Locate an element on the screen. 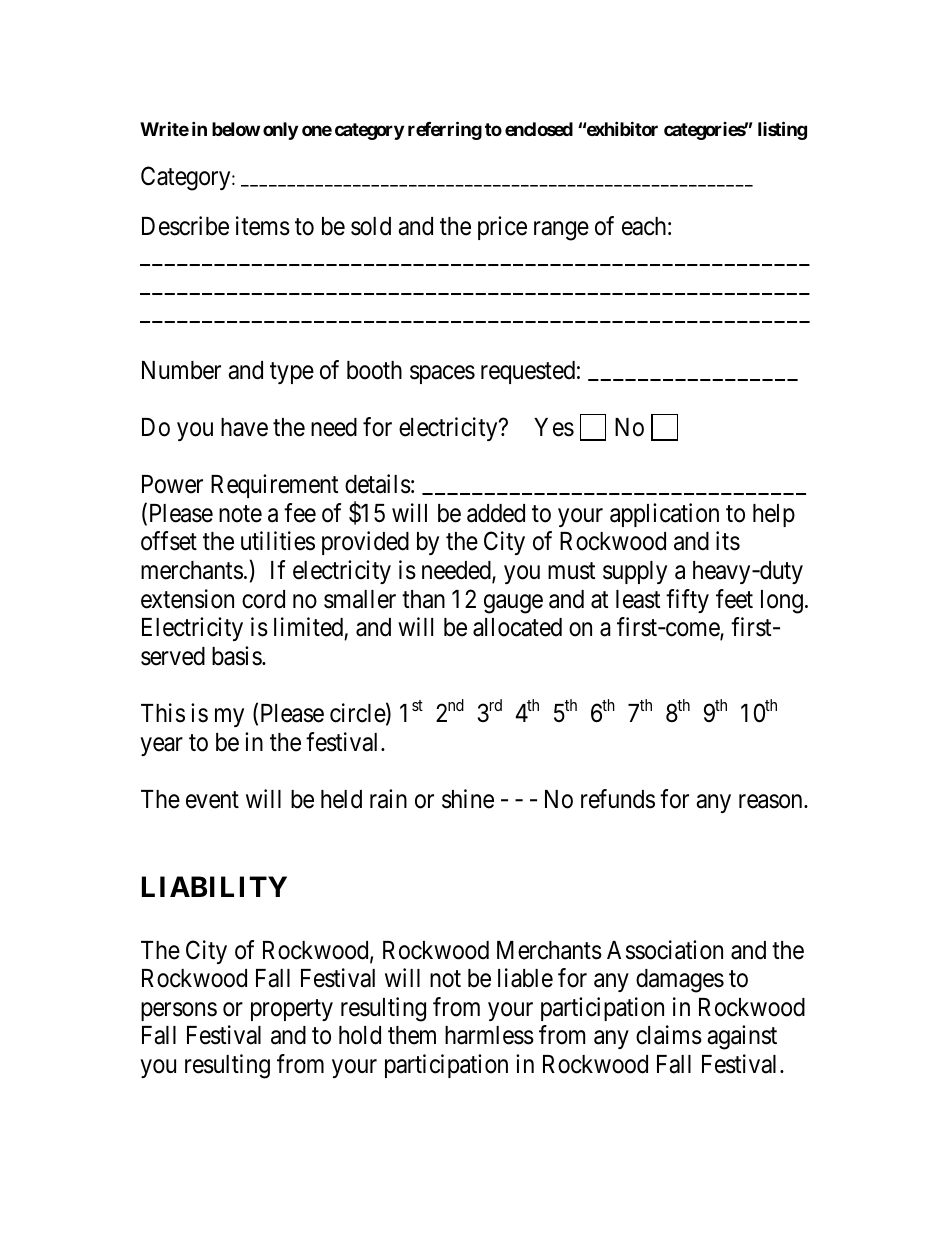 Image resolution: width=952 pixels, height=1233 pixels. enclosed is located at coordinates (539, 129).
